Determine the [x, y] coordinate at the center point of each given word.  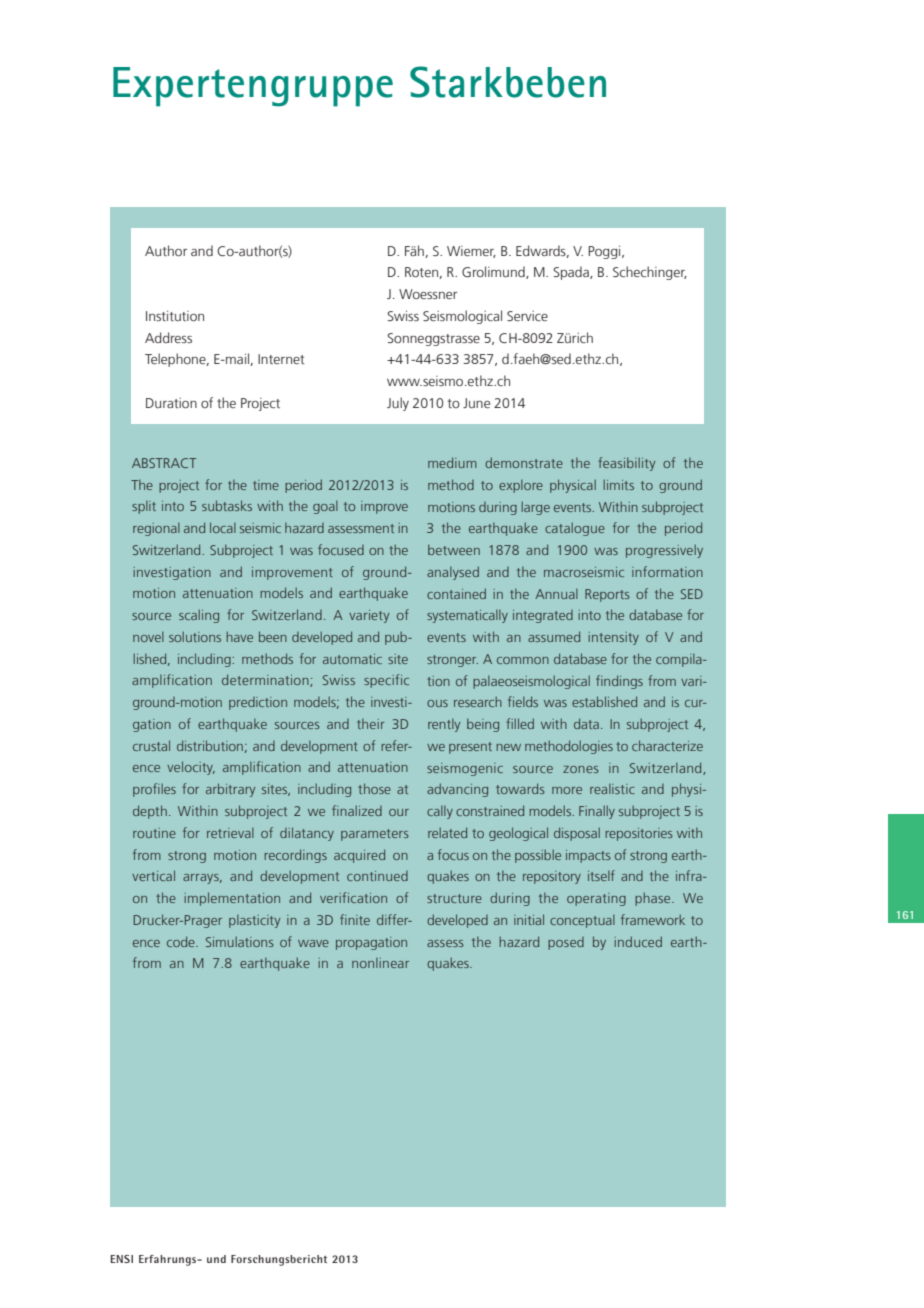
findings [619, 682]
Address [168, 337]
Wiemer [471, 252]
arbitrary [230, 790]
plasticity [254, 921]
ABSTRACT [164, 463]
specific [386, 681]
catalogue [575, 529]
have [239, 636]
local [223, 527]
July [398, 404]
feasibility [626, 464]
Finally [597, 812]
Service [527, 316]
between [454, 549]
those [374, 788]
